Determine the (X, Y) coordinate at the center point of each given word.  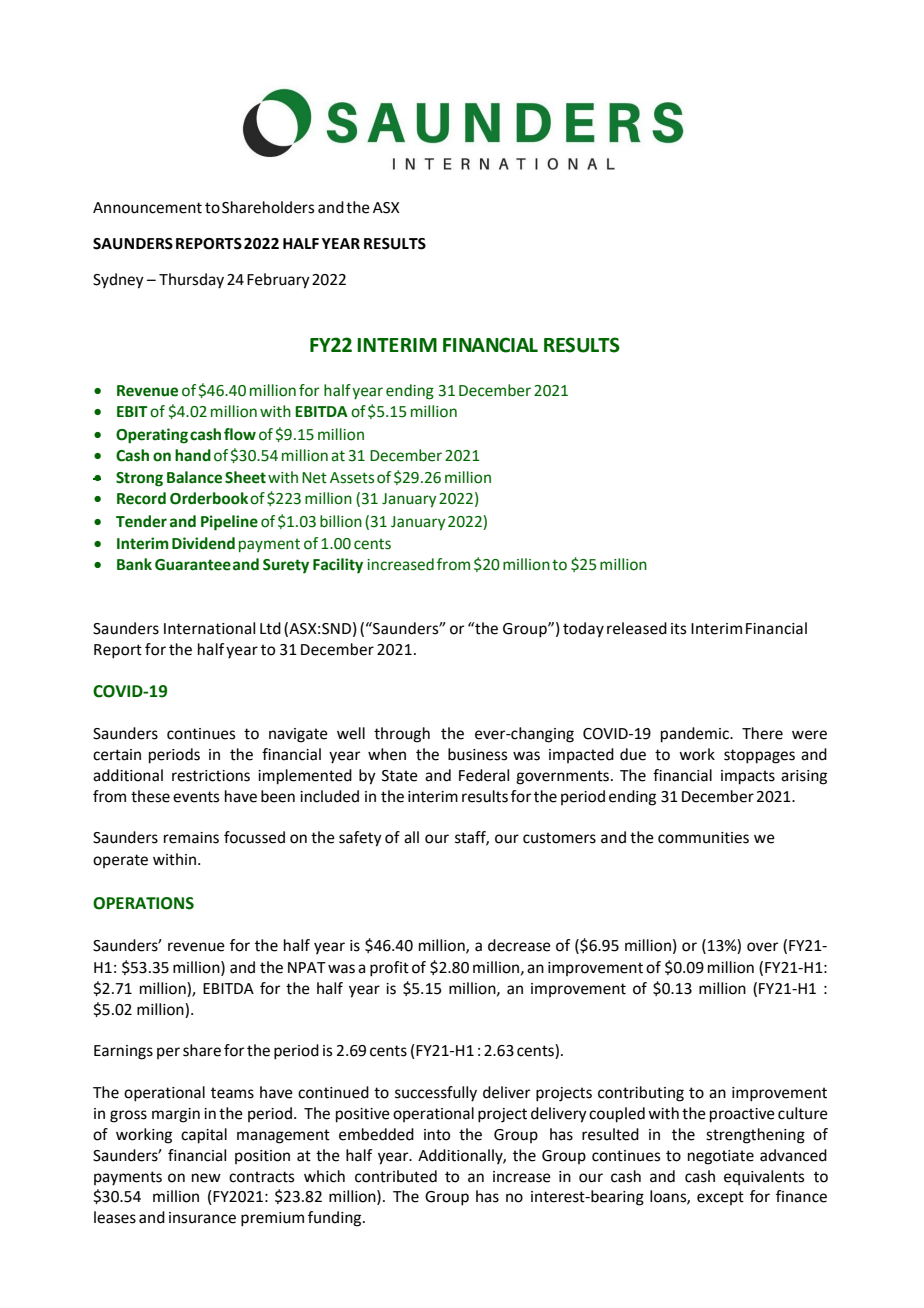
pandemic (696, 735)
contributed (396, 1176)
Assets (352, 478)
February (278, 281)
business (477, 754)
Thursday (191, 281)
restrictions (211, 776)
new (206, 1178)
